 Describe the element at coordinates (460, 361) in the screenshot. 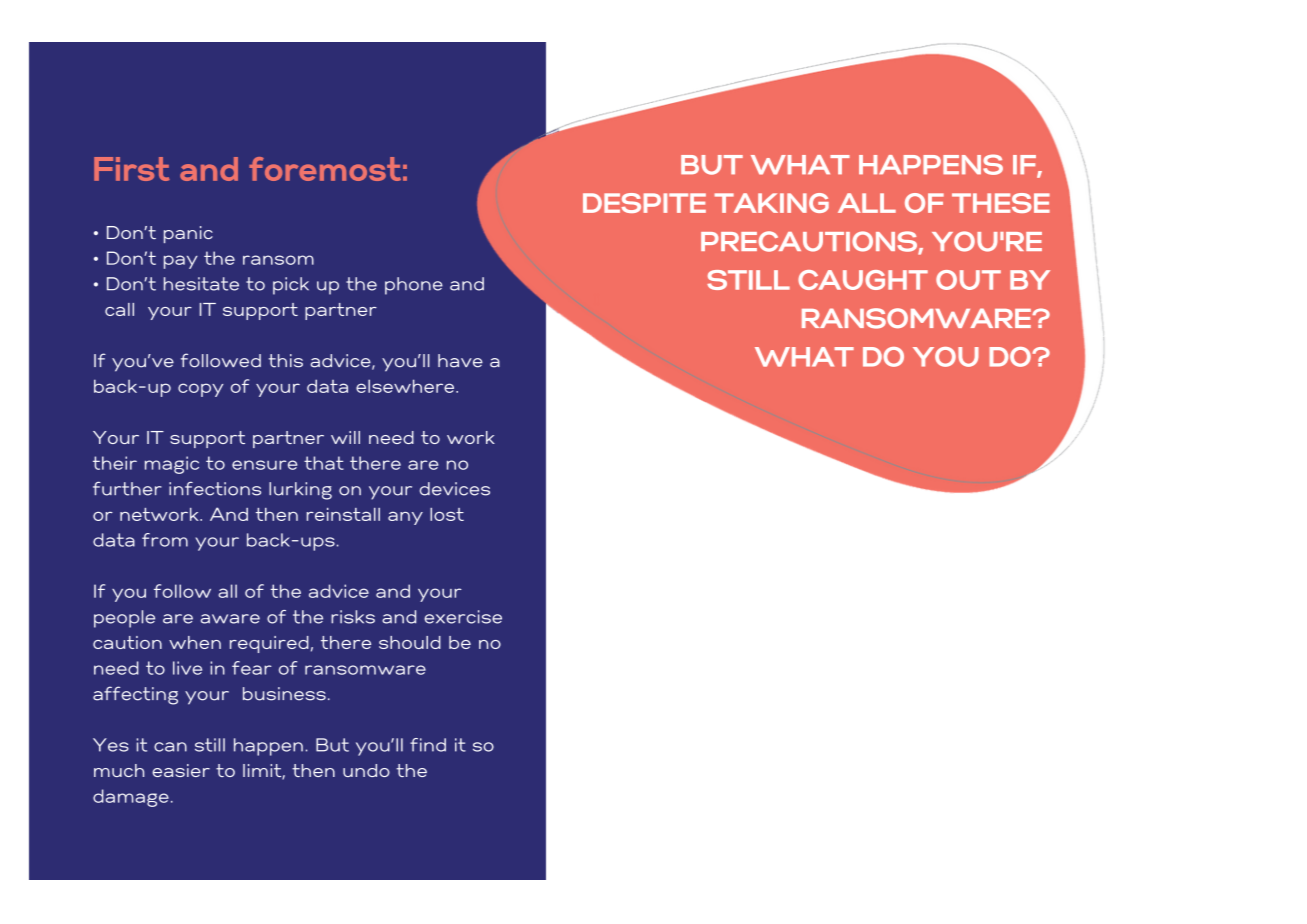

I see `have` at that location.
